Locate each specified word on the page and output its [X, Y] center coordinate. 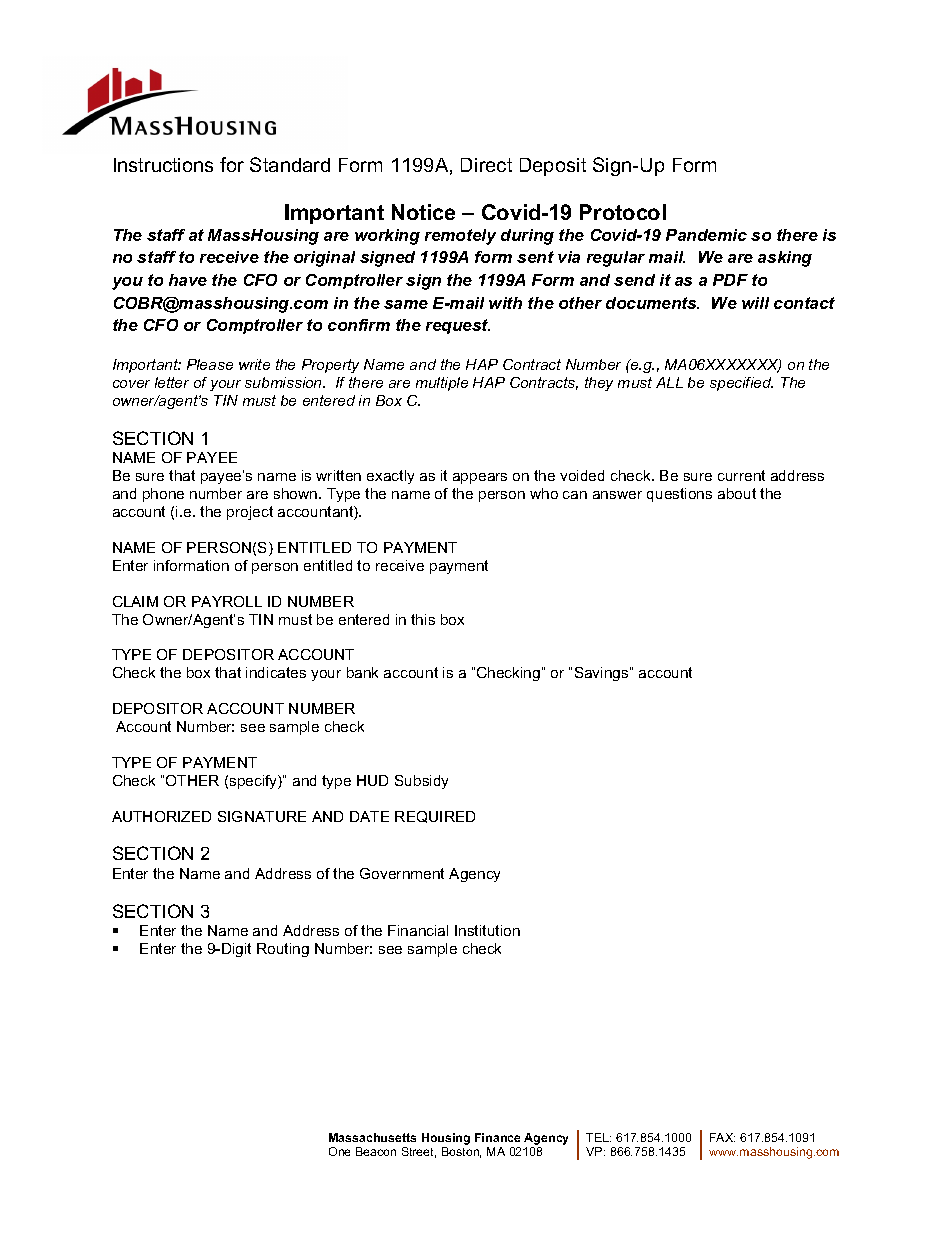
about [737, 493]
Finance [497, 1137]
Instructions [163, 165]
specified [741, 384]
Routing [283, 950]
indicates [276, 672]
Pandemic [706, 235]
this [423, 619]
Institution [487, 930]
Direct [486, 165]
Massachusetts [372, 1137]
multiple [442, 384]
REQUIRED [435, 817]
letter [172, 382]
